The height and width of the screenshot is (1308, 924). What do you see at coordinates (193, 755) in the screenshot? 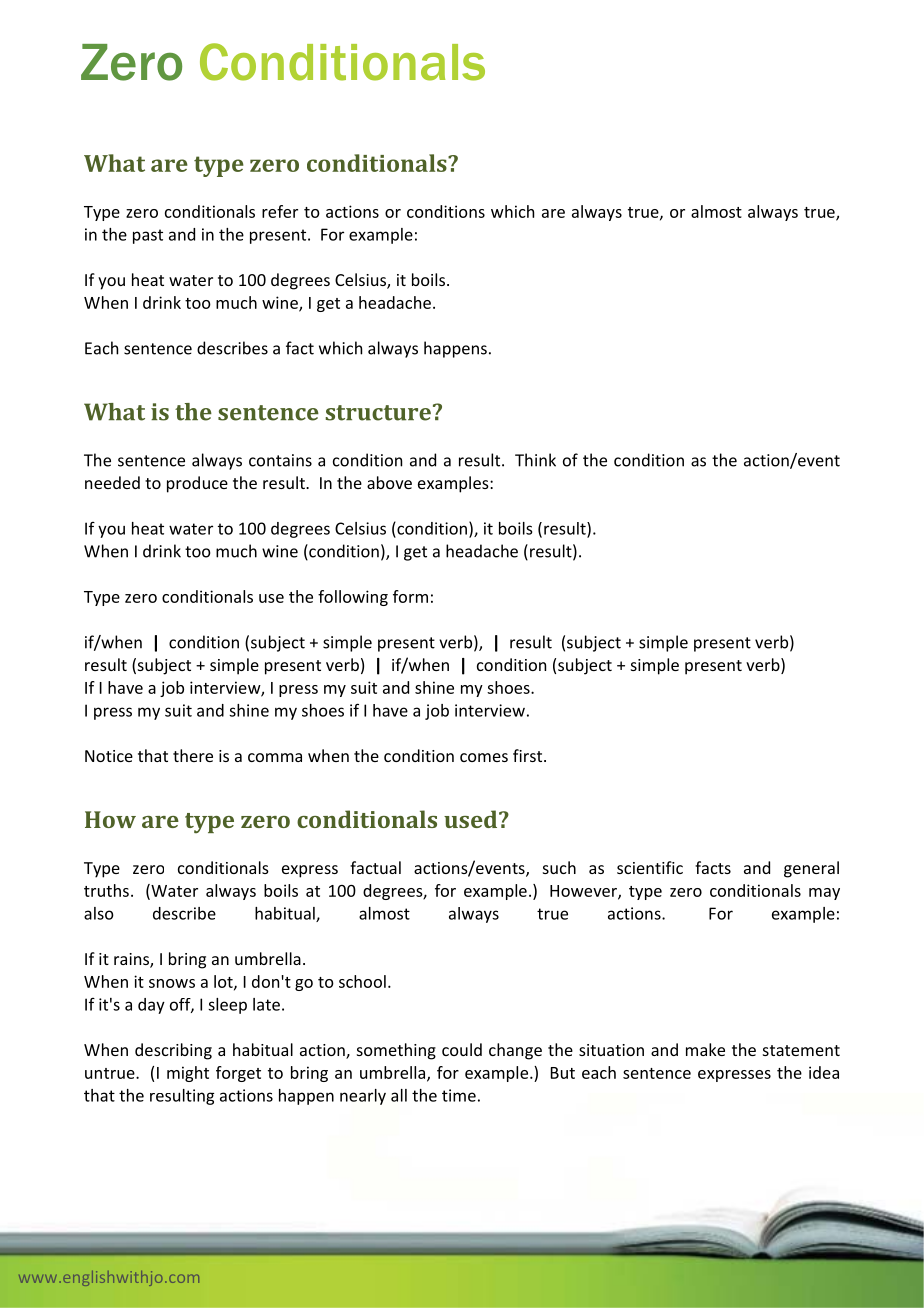
I see `there` at bounding box center [193, 755].
